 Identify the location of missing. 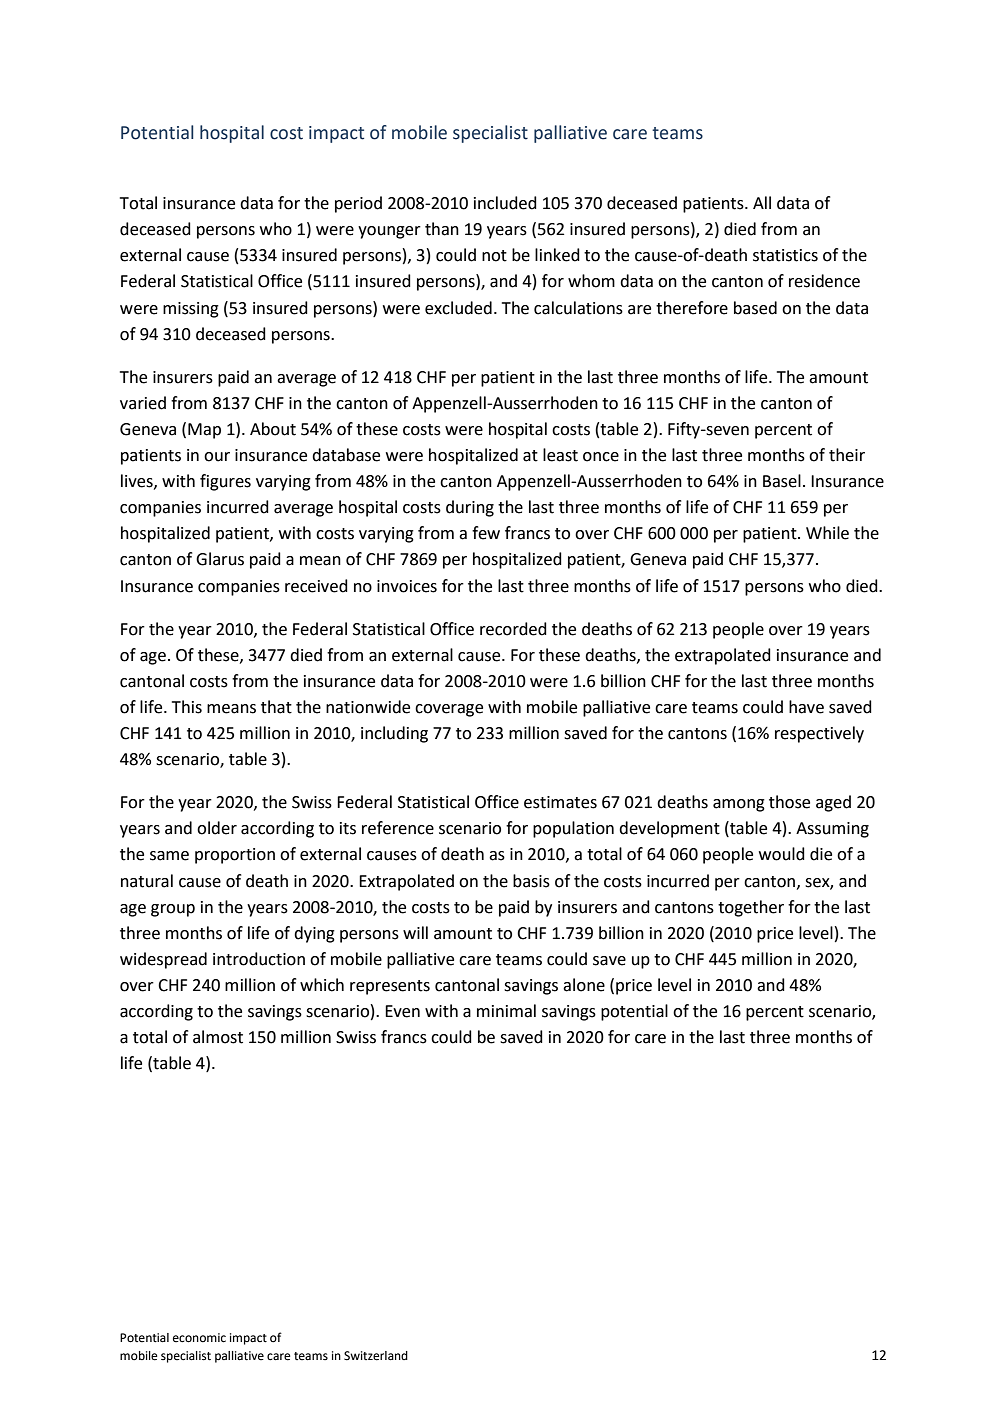
(191, 310).
